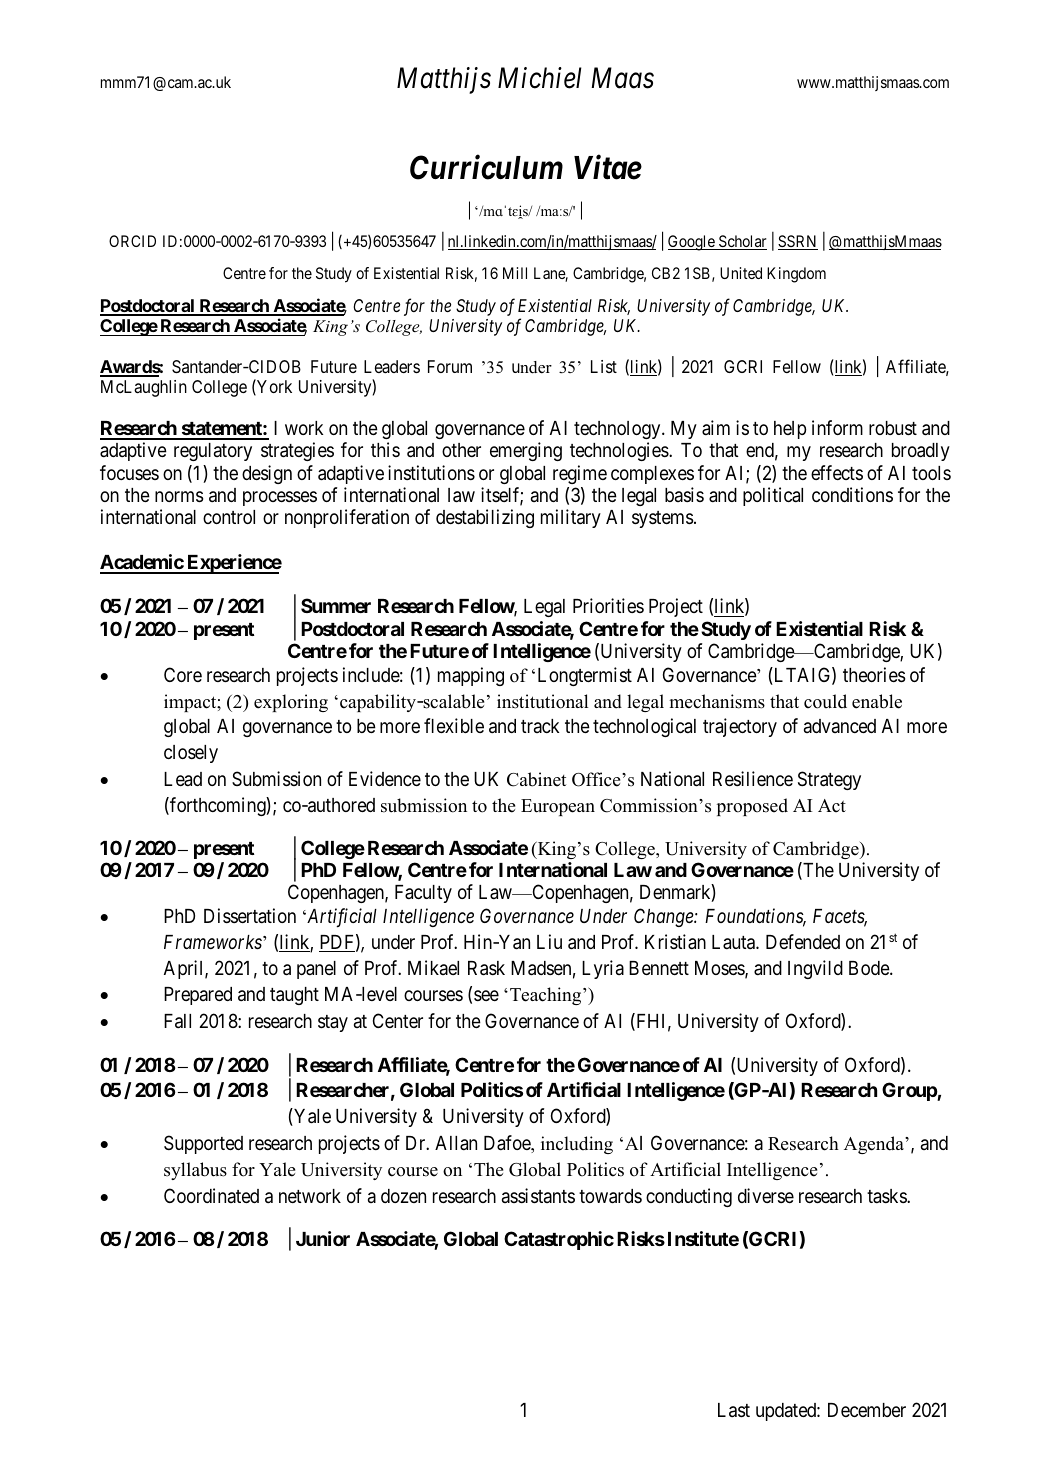 Image resolution: width=1050 pixels, height=1484 pixels. What do you see at coordinates (803, 941) in the screenshot?
I see `Defended` at bounding box center [803, 941].
